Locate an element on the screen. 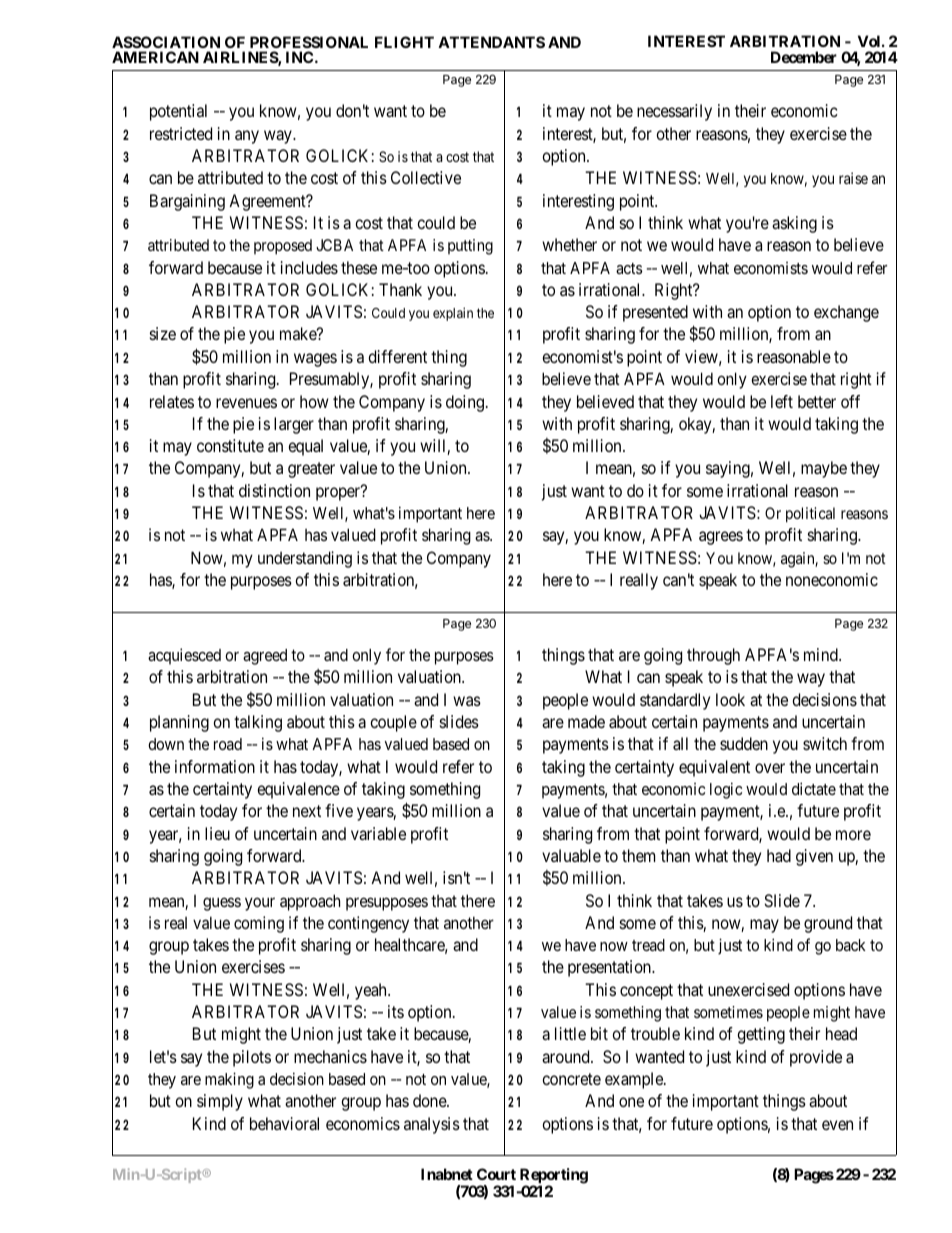 This screenshot has height=1233, width=952. size is located at coordinates (163, 333).
